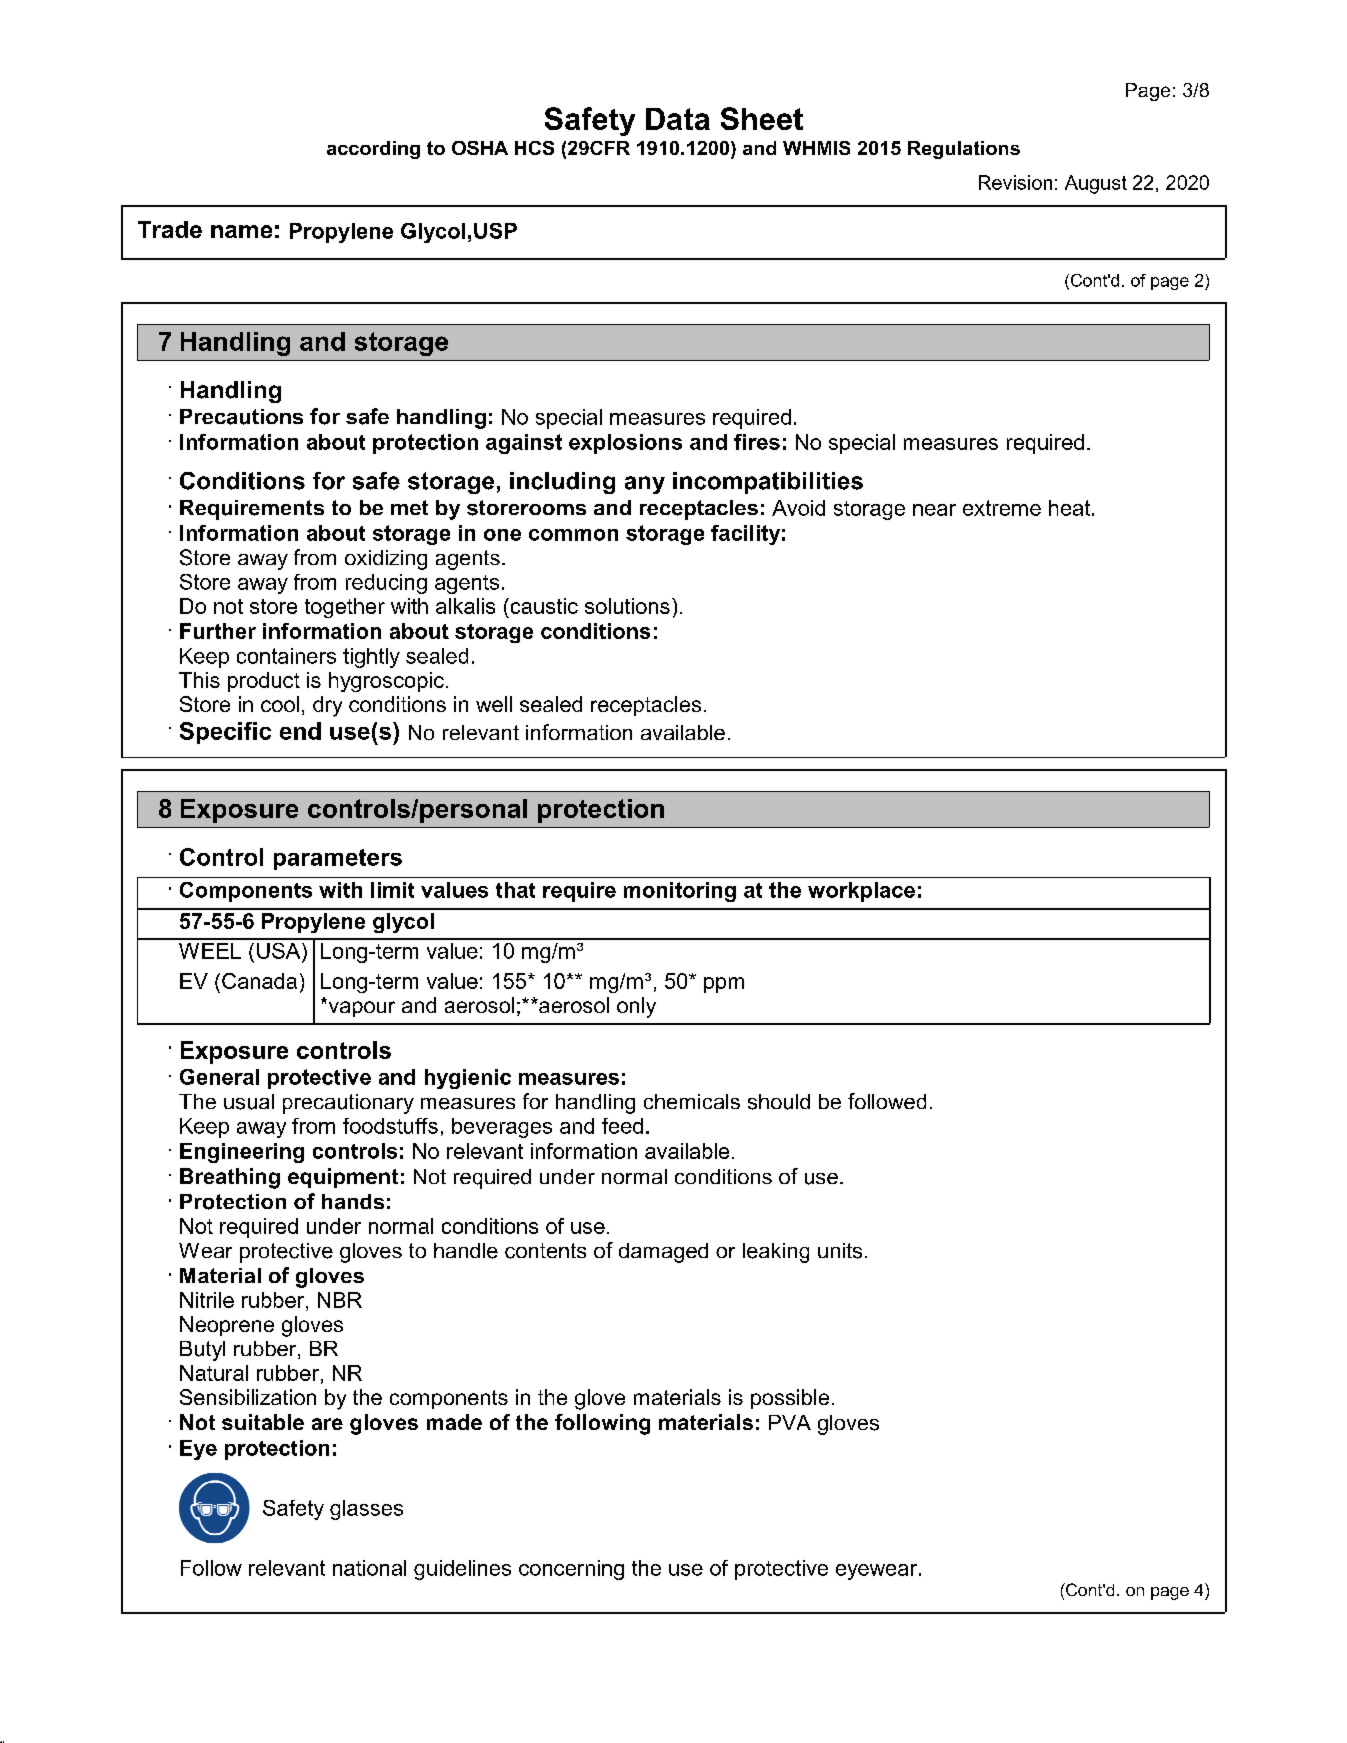 The image size is (1347, 1743). Describe the element at coordinates (373, 150) in the page. I see `according` at that location.
